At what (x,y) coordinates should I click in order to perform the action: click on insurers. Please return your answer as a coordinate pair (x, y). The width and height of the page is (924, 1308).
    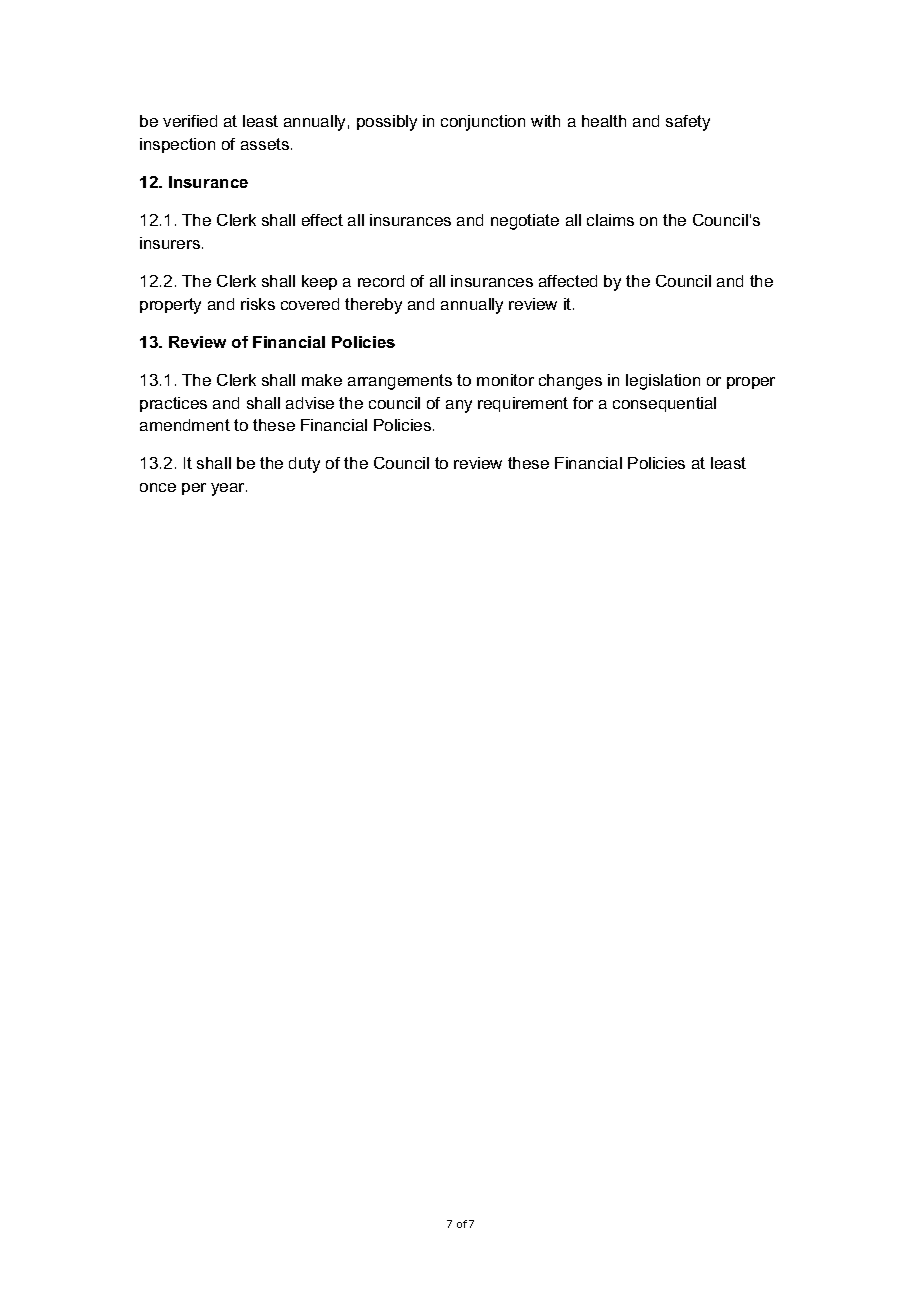
    Looking at the image, I should click on (170, 243).
